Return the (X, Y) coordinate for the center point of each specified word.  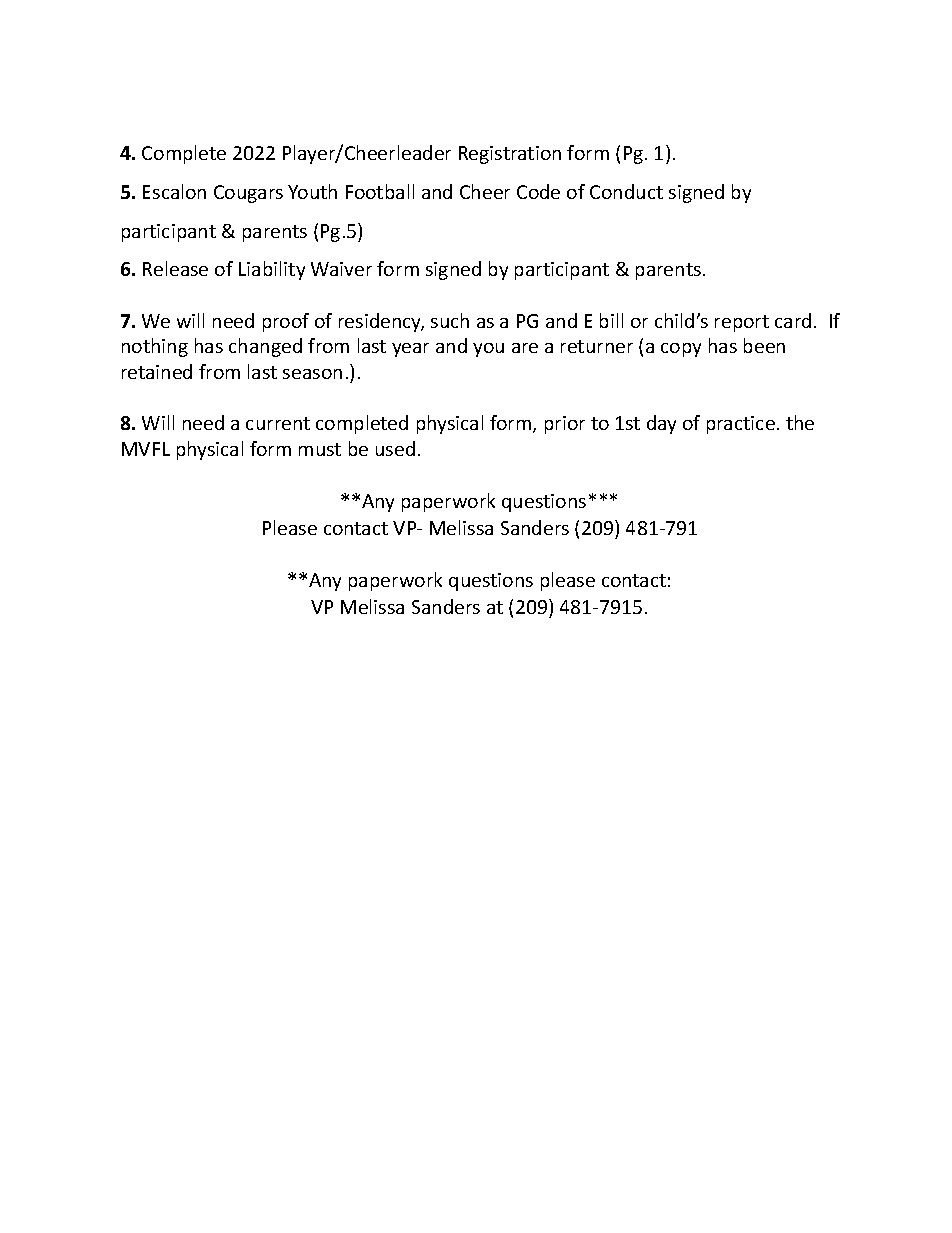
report (742, 323)
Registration (510, 155)
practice (741, 425)
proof (286, 322)
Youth (312, 191)
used (395, 448)
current (278, 423)
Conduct (626, 191)
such (450, 320)
